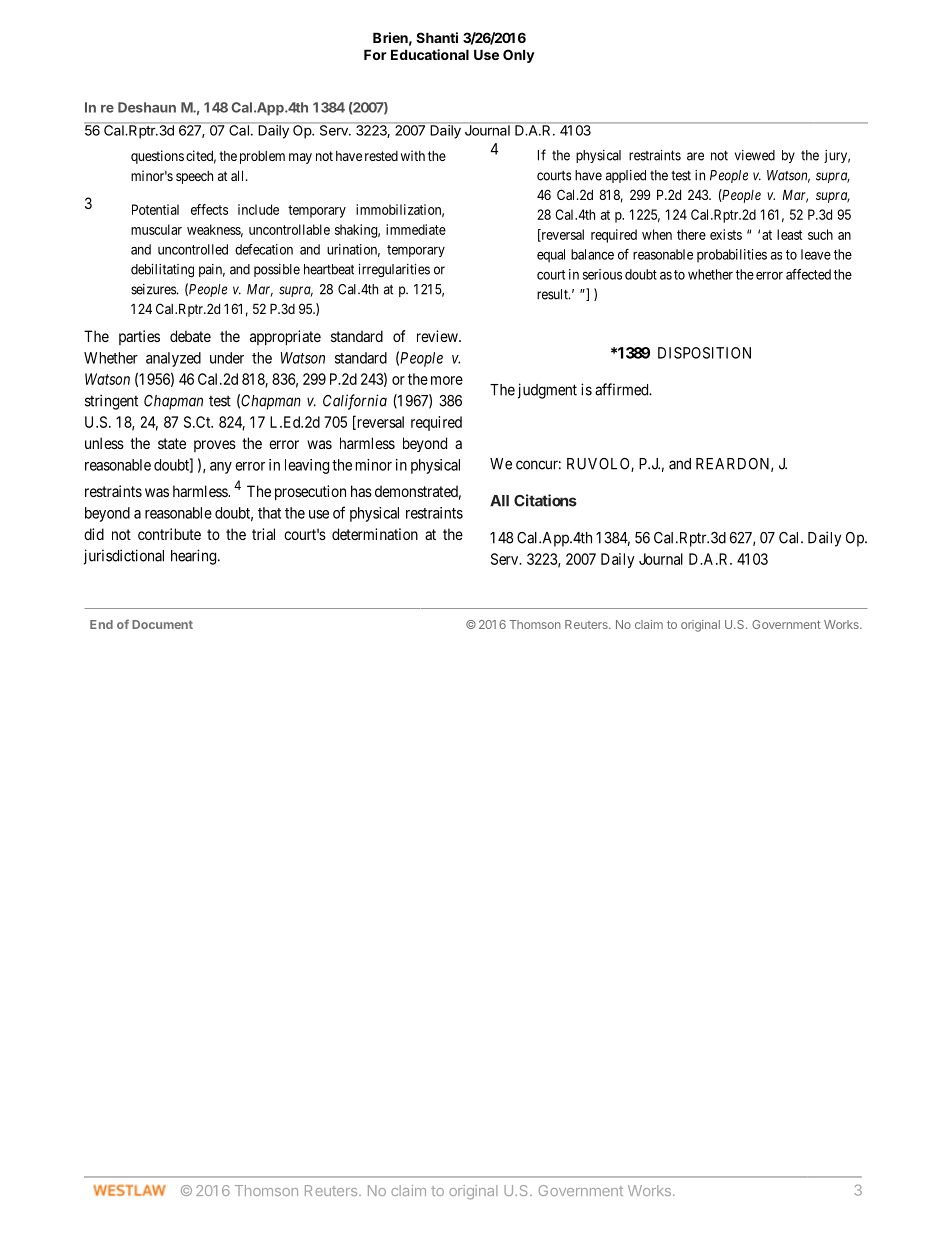 This image has height=1233, width=952. I want to click on Only, so click(519, 56).
